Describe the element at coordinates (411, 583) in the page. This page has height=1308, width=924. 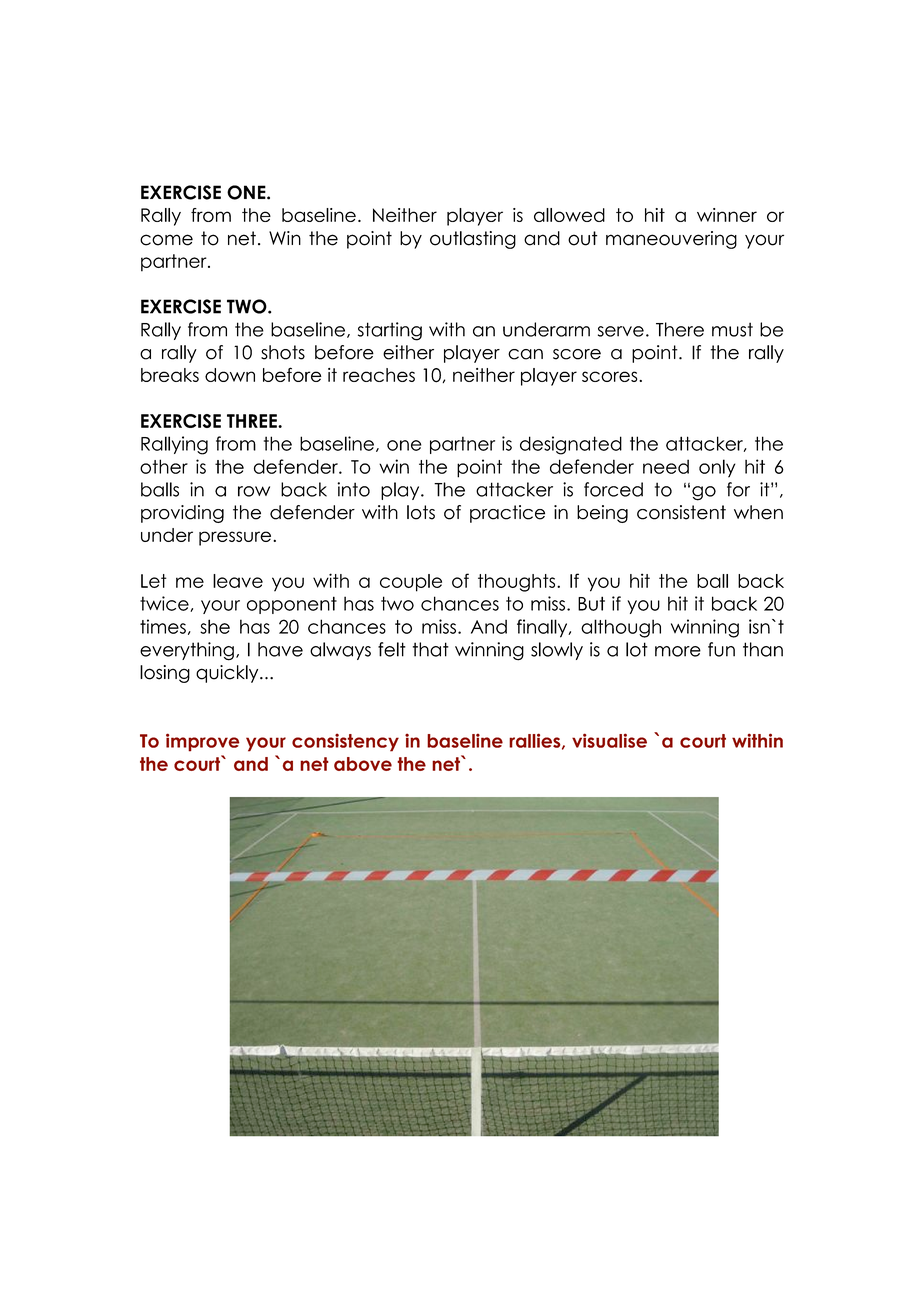
I see `couple` at that location.
